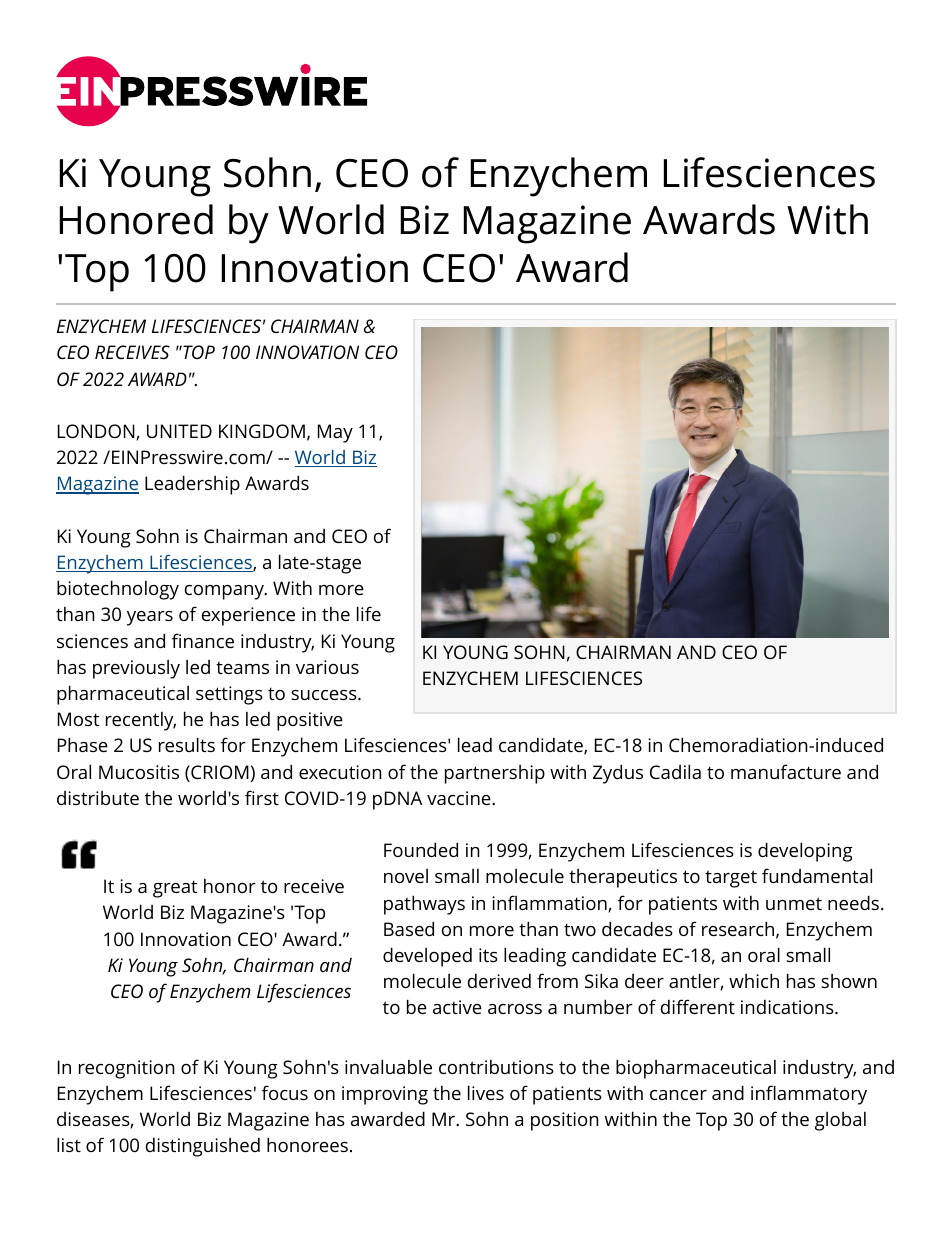 This page has width=952, height=1233. I want to click on lives, so click(486, 1092).
